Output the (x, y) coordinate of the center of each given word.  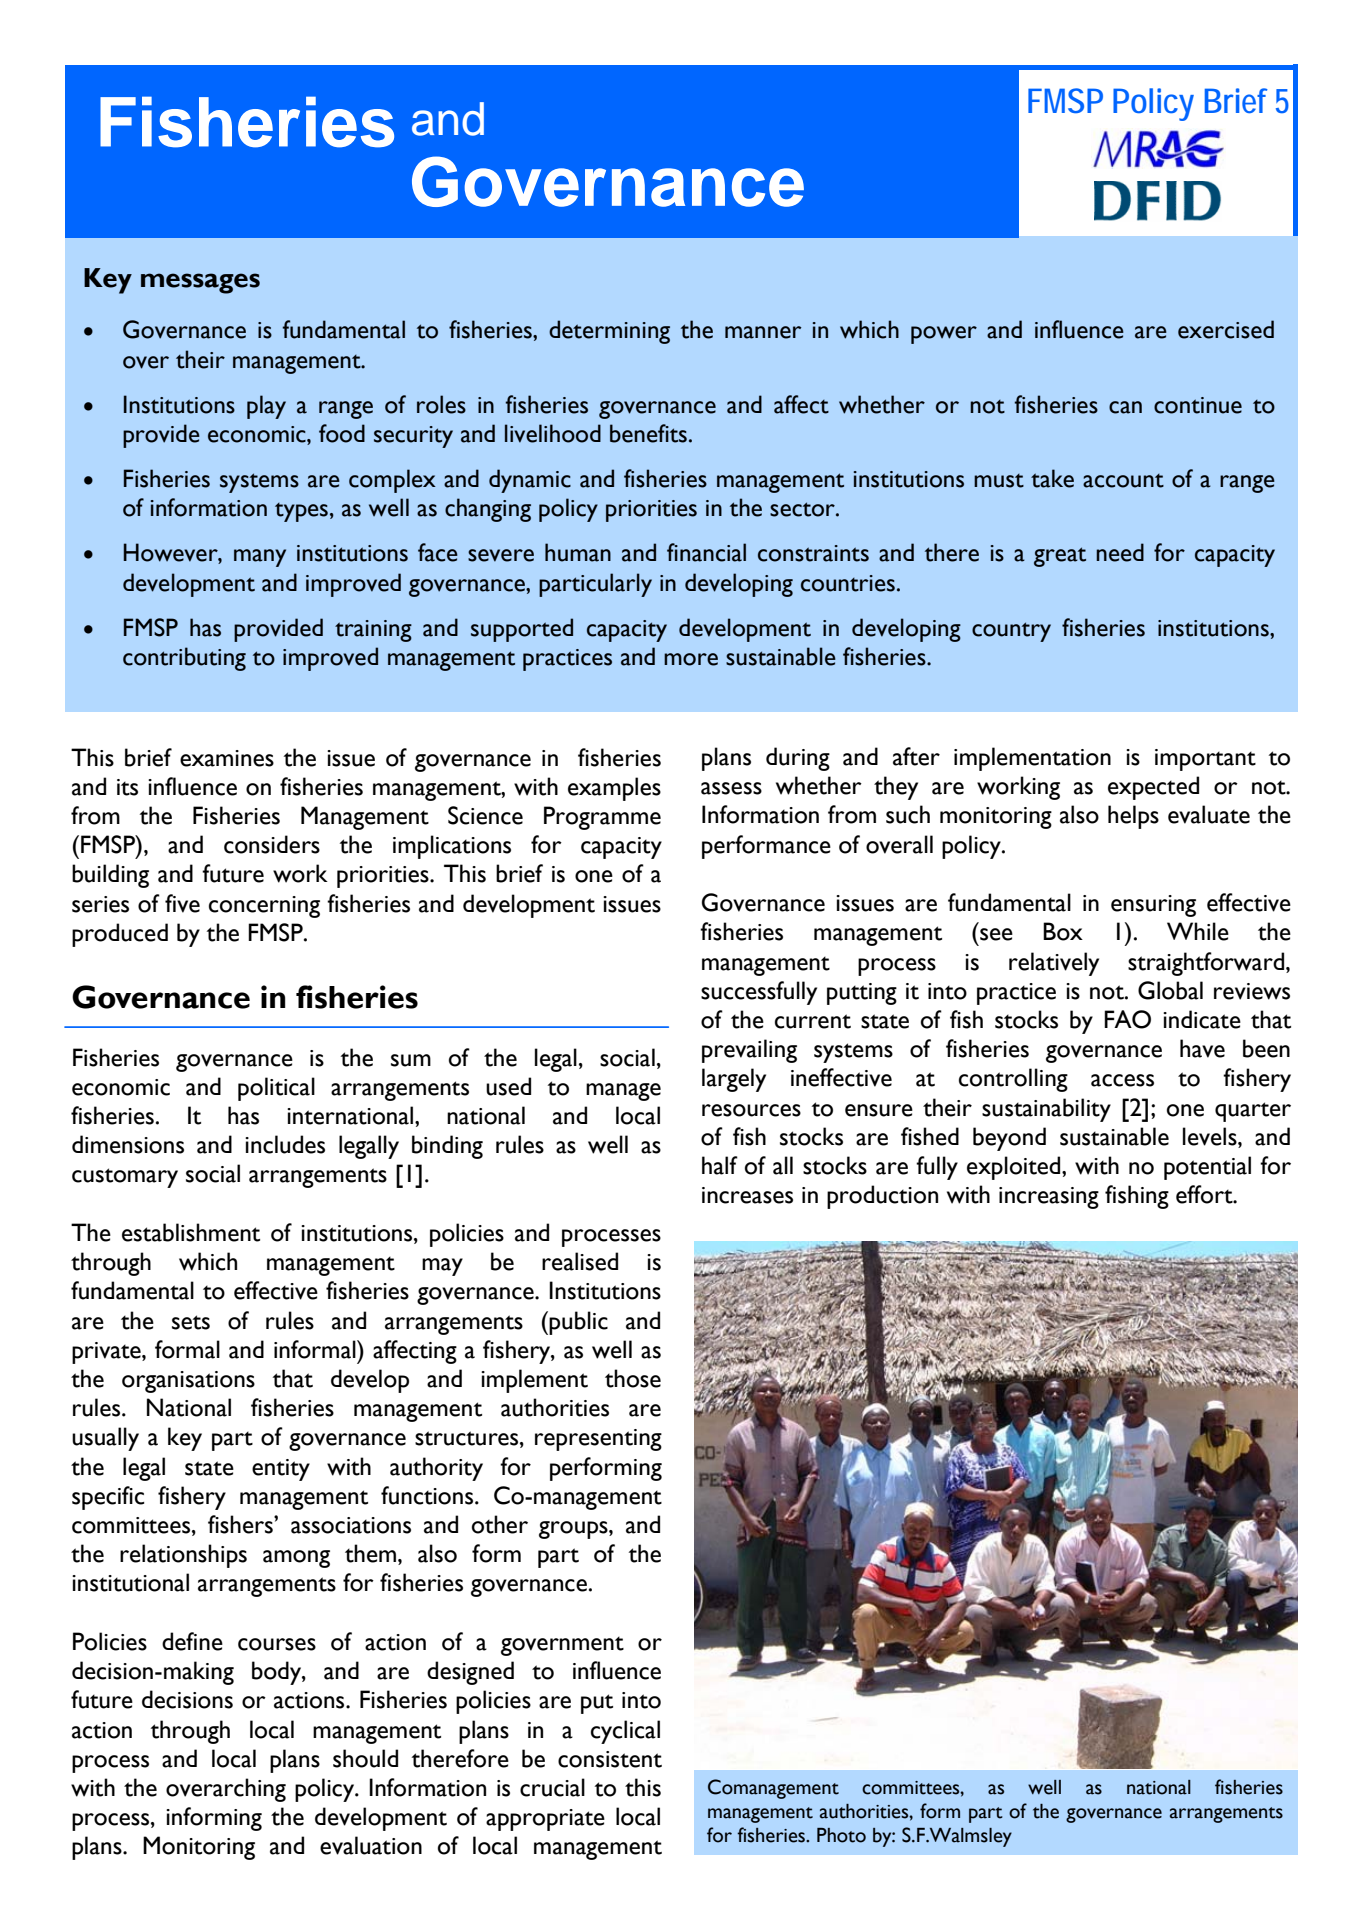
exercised (1226, 329)
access (1122, 1080)
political (276, 1089)
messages (200, 283)
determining (609, 332)
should (365, 1758)
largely (734, 1080)
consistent (610, 1759)
